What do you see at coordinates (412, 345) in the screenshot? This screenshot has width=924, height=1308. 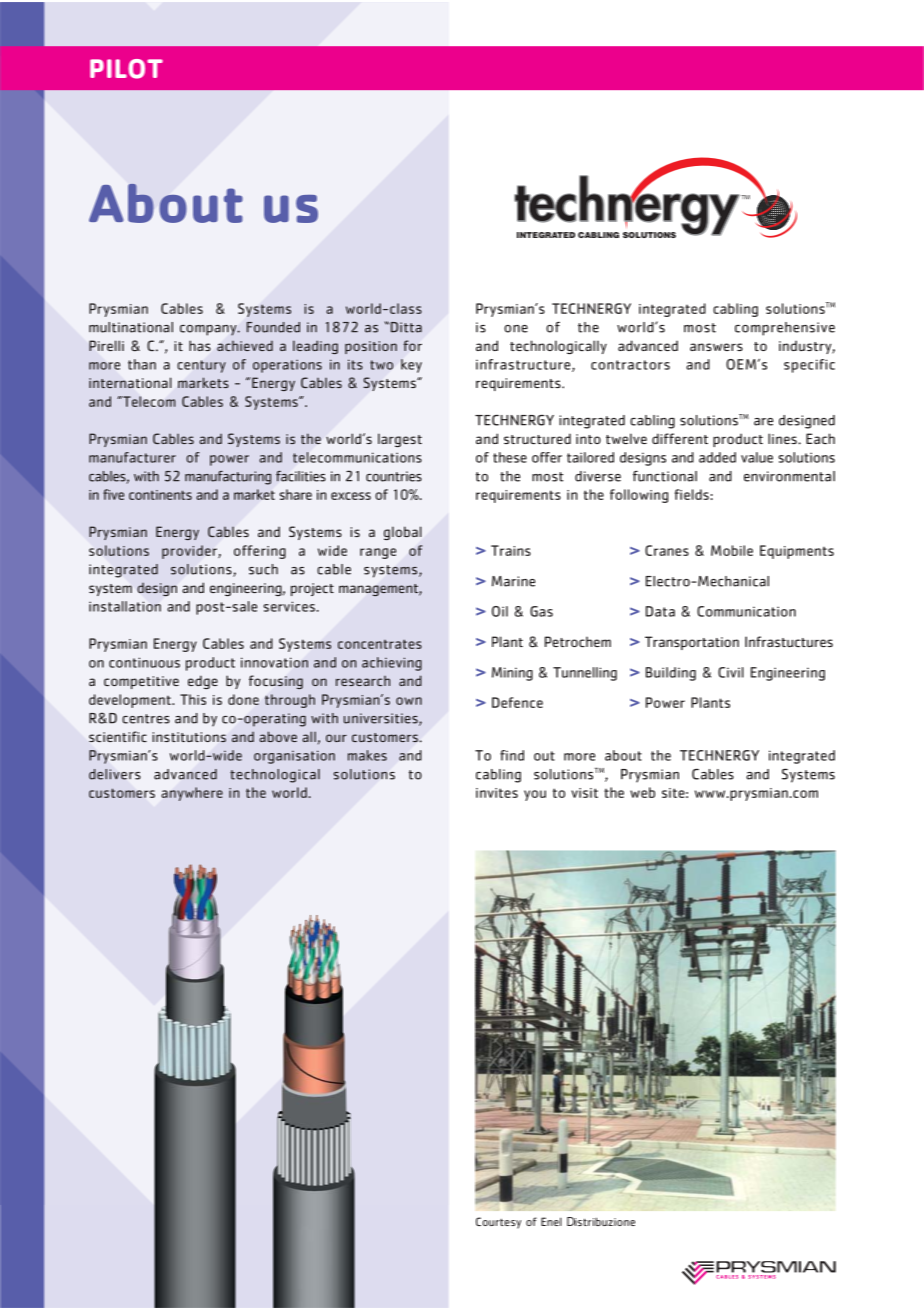 I see `for` at bounding box center [412, 345].
